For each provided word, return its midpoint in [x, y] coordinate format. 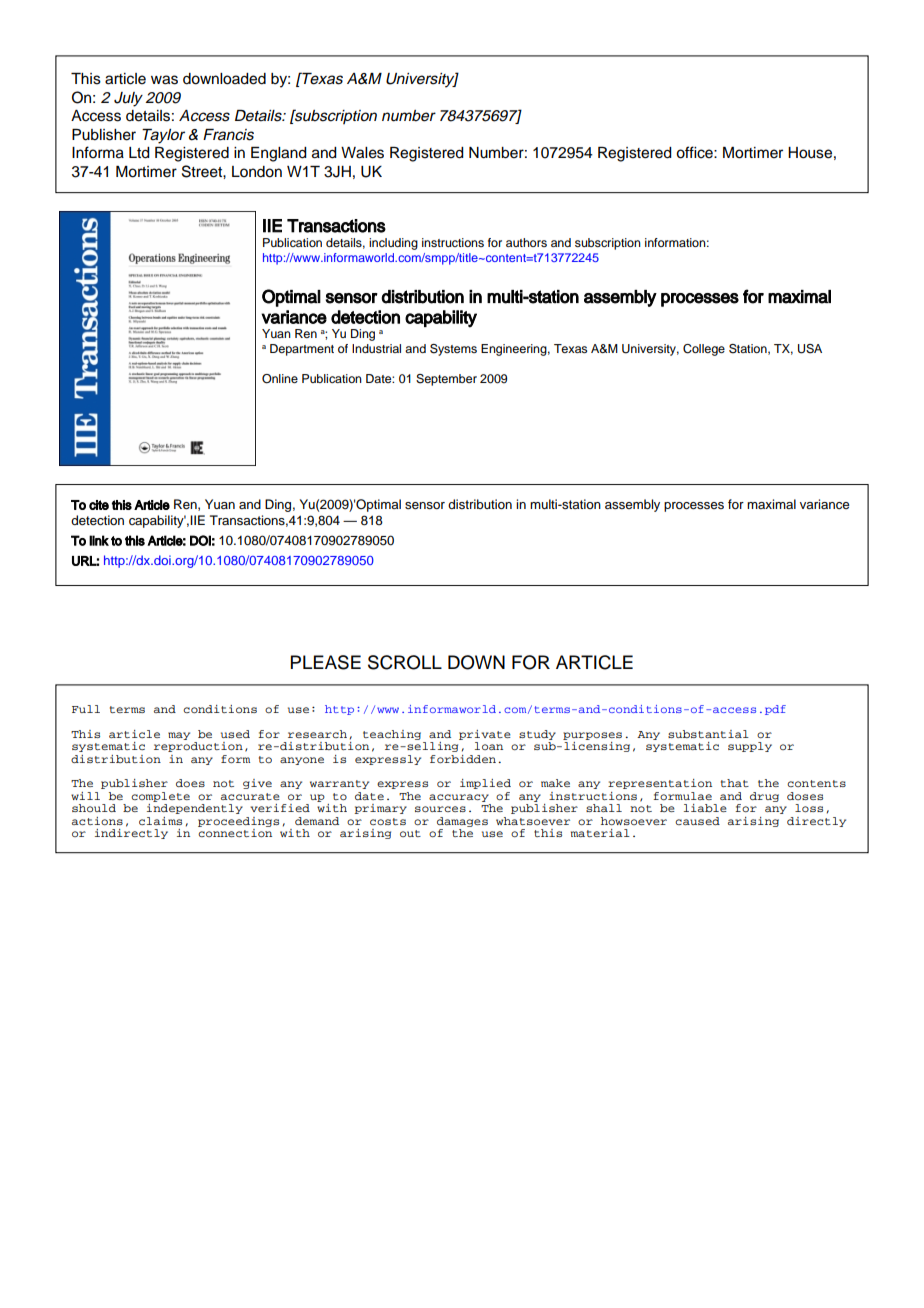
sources [440, 809]
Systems [453, 350]
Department [302, 350]
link [99, 540]
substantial [708, 734]
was [164, 80]
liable [705, 808]
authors [526, 242]
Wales [362, 153]
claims [160, 821]
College [704, 350]
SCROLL [405, 662]
